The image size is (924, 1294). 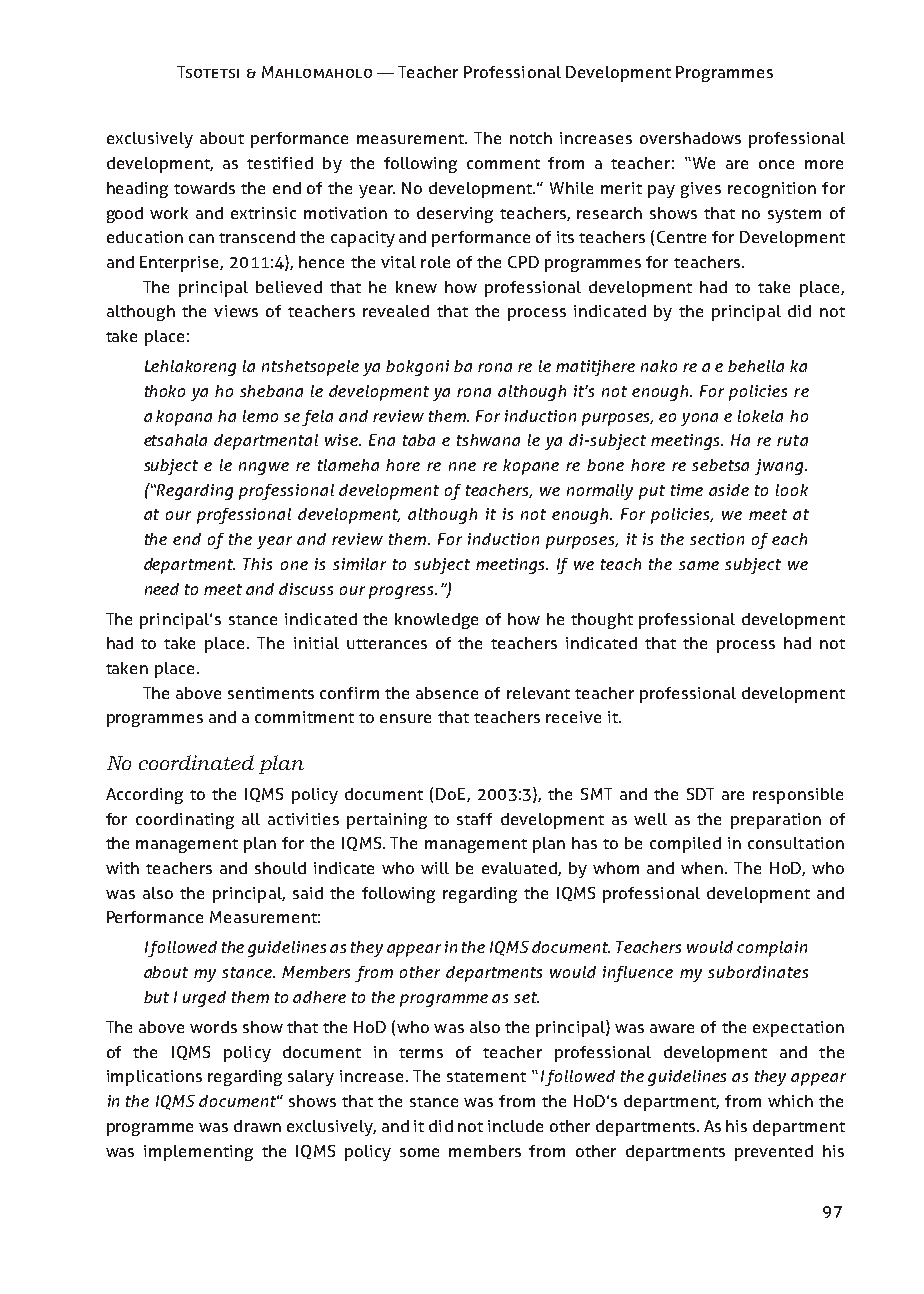 I want to click on complain, so click(x=772, y=949).
